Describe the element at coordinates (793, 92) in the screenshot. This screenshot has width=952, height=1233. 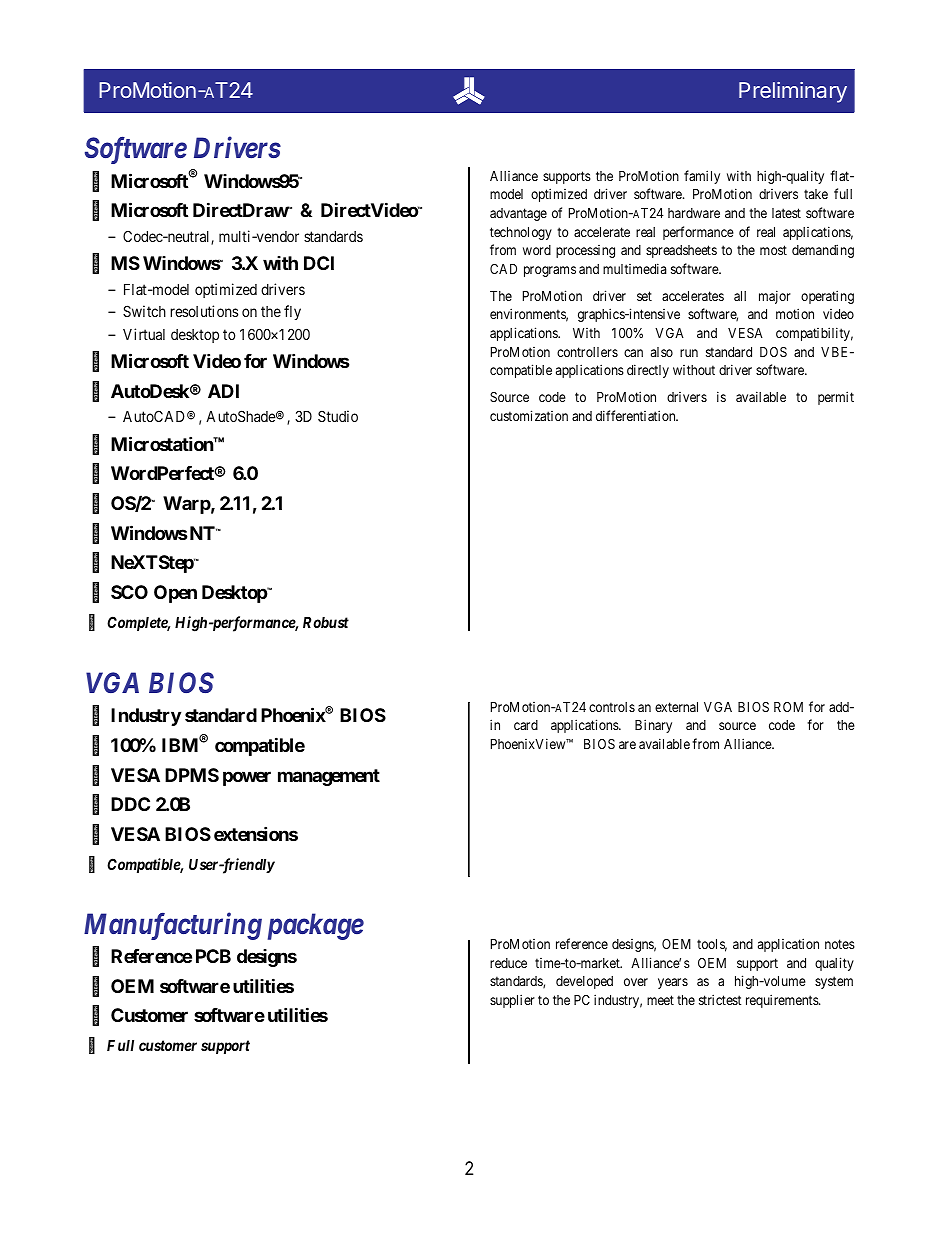
I see `Preliminary` at that location.
